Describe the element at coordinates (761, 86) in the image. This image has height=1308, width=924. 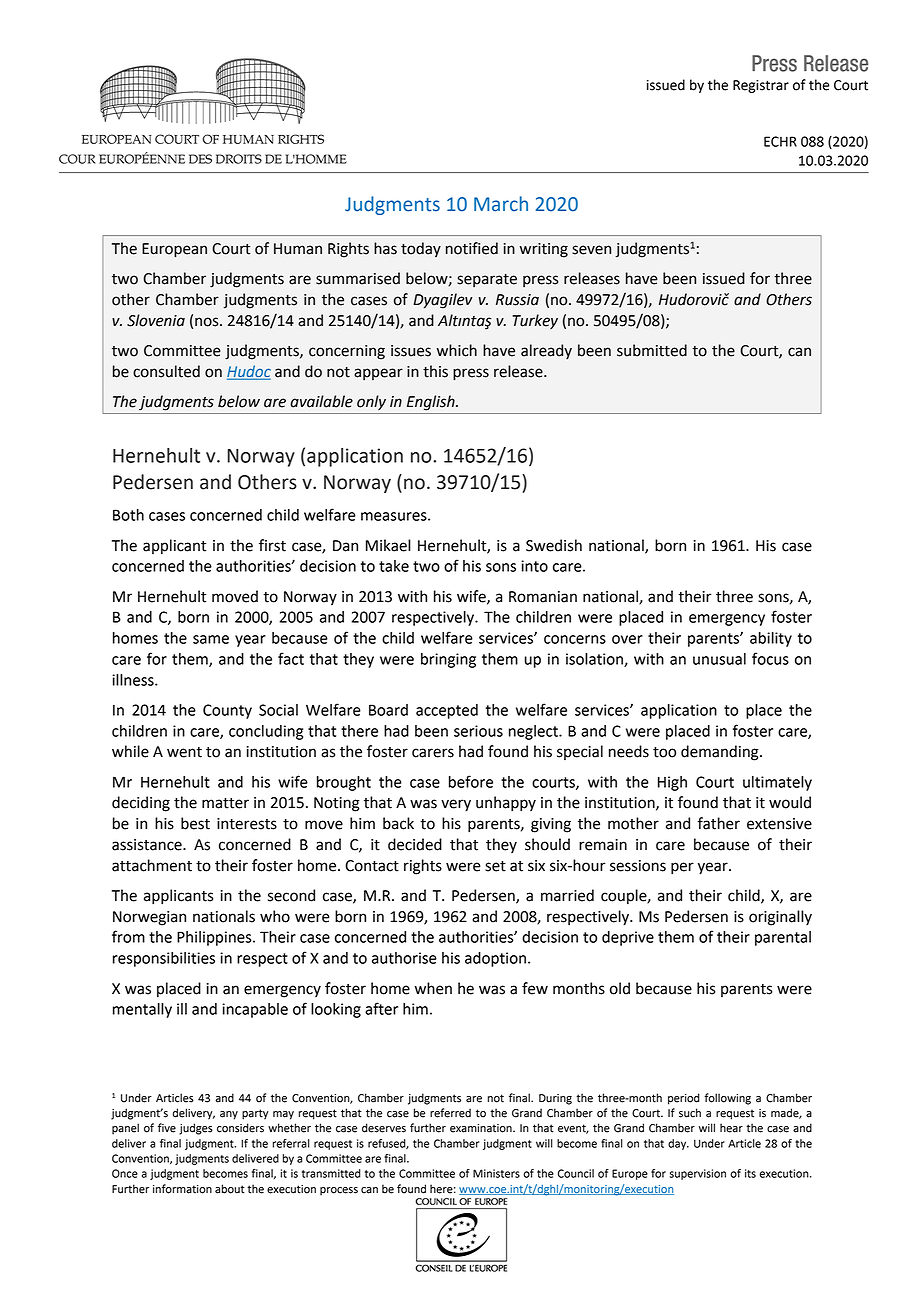
I see `Registrar` at that location.
